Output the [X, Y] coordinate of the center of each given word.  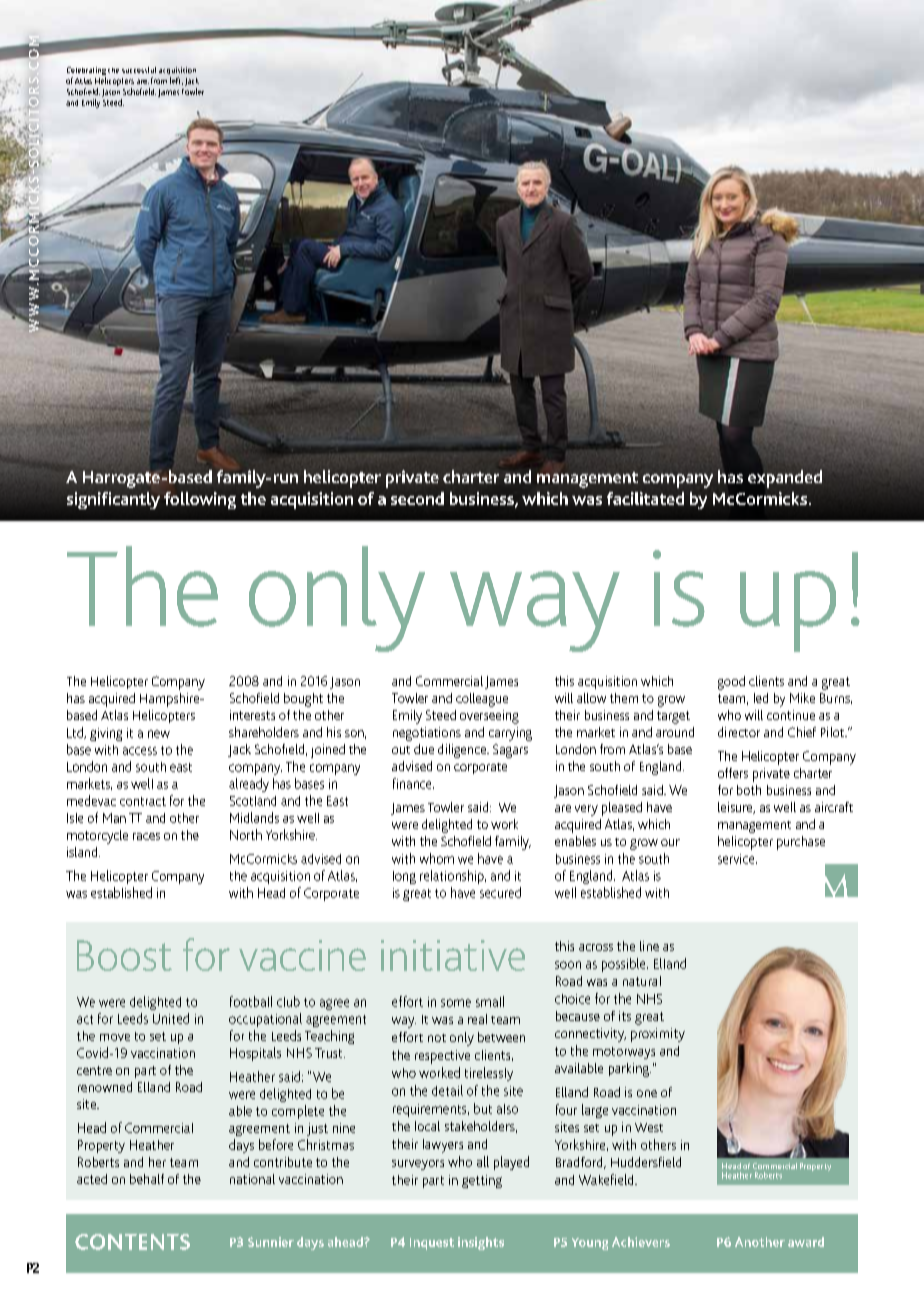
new [159, 734]
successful [139, 70]
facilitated [645, 498]
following [200, 500]
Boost [124, 955]
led [761, 698]
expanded [785, 479]
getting [482, 1181]
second [417, 498]
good [731, 683]
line [649, 946]
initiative [453, 955]
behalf [147, 1179]
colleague [482, 700]
